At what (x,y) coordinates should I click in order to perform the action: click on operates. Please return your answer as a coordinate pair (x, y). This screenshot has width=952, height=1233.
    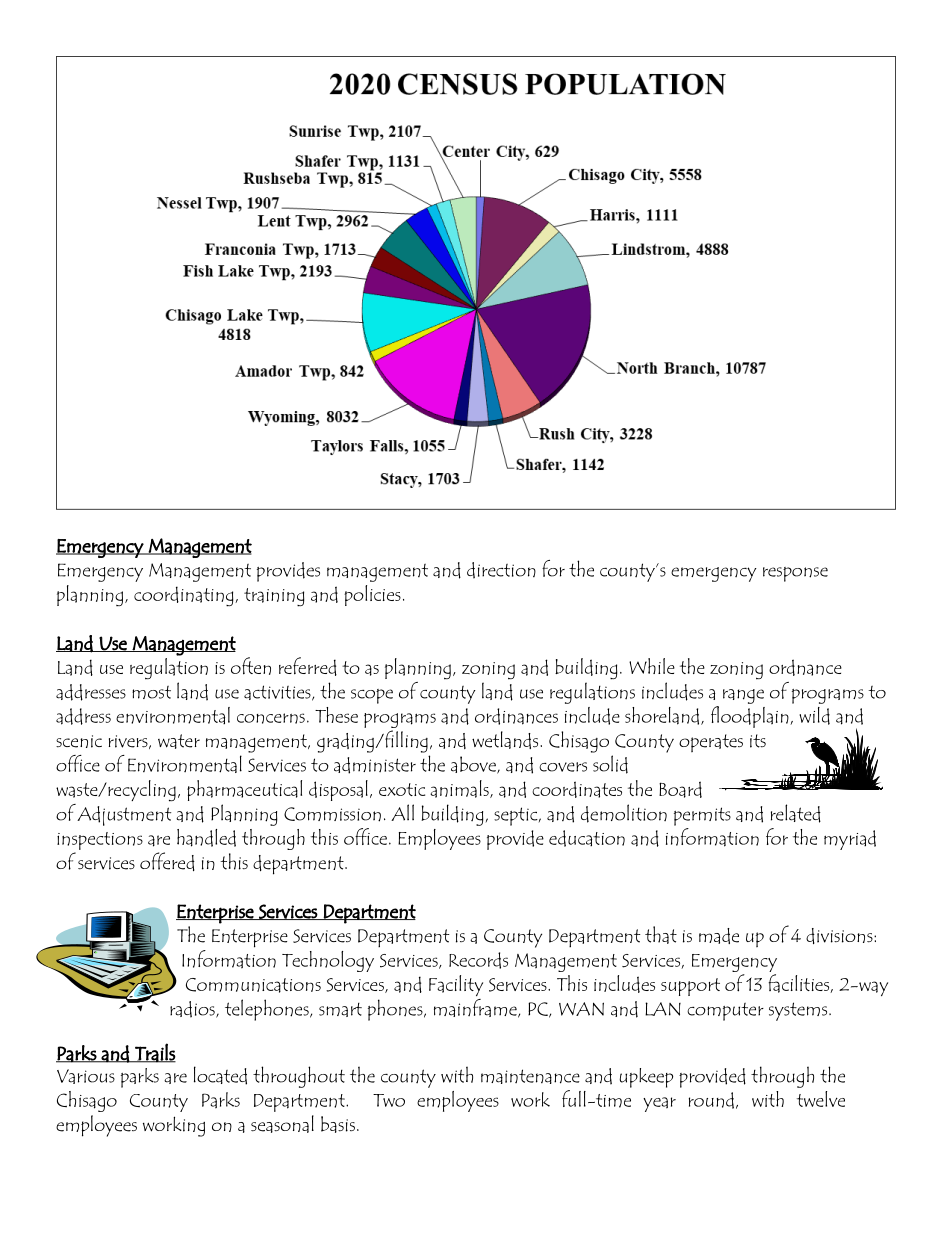
    Looking at the image, I should click on (711, 743).
